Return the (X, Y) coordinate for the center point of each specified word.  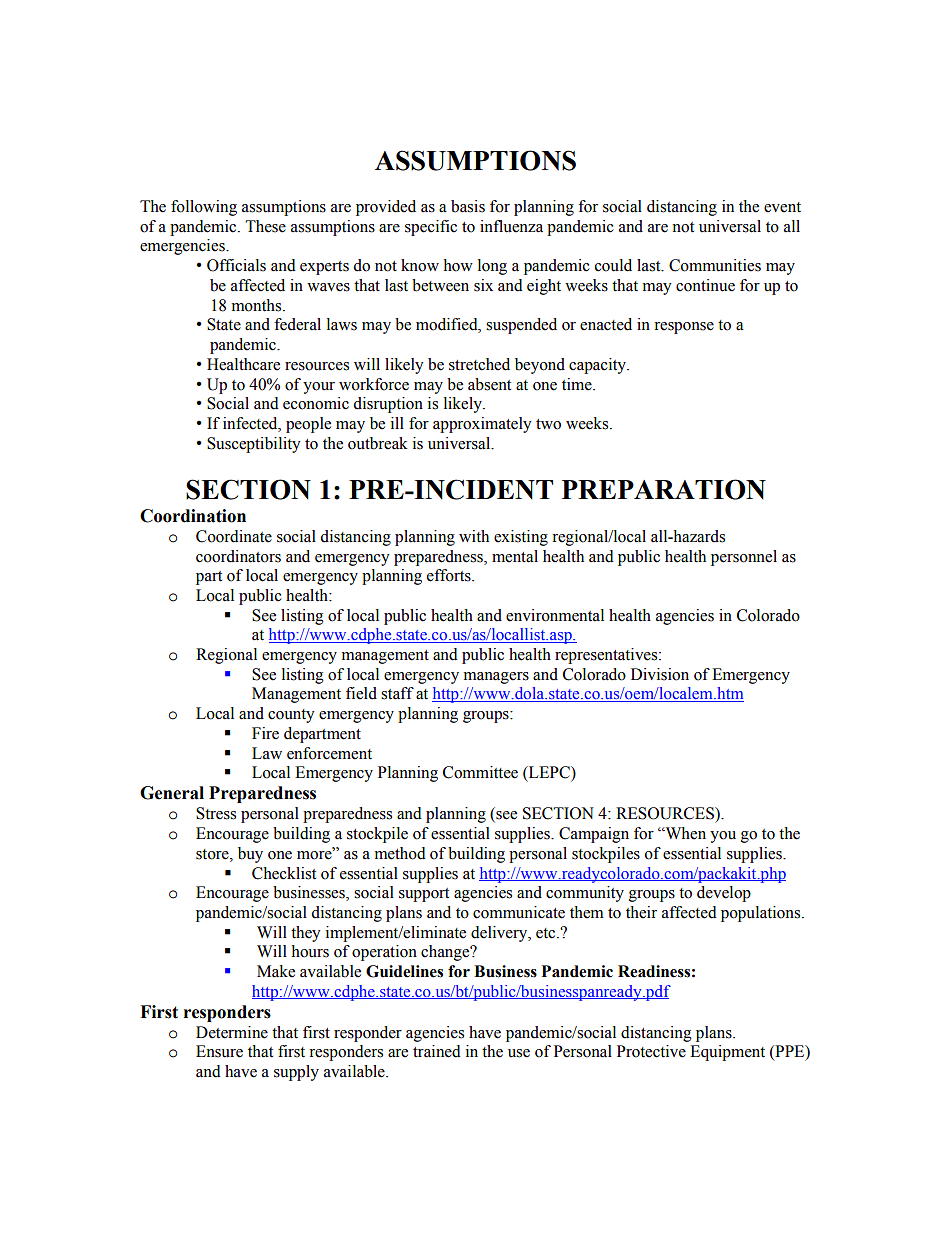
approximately (482, 425)
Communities (715, 265)
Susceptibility (254, 445)
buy (250, 855)
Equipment (727, 1053)
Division (660, 674)
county (291, 716)
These (266, 226)
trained (437, 1051)
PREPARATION (664, 489)
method (400, 853)
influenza (511, 226)
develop (724, 894)
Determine (232, 1032)
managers (496, 678)
